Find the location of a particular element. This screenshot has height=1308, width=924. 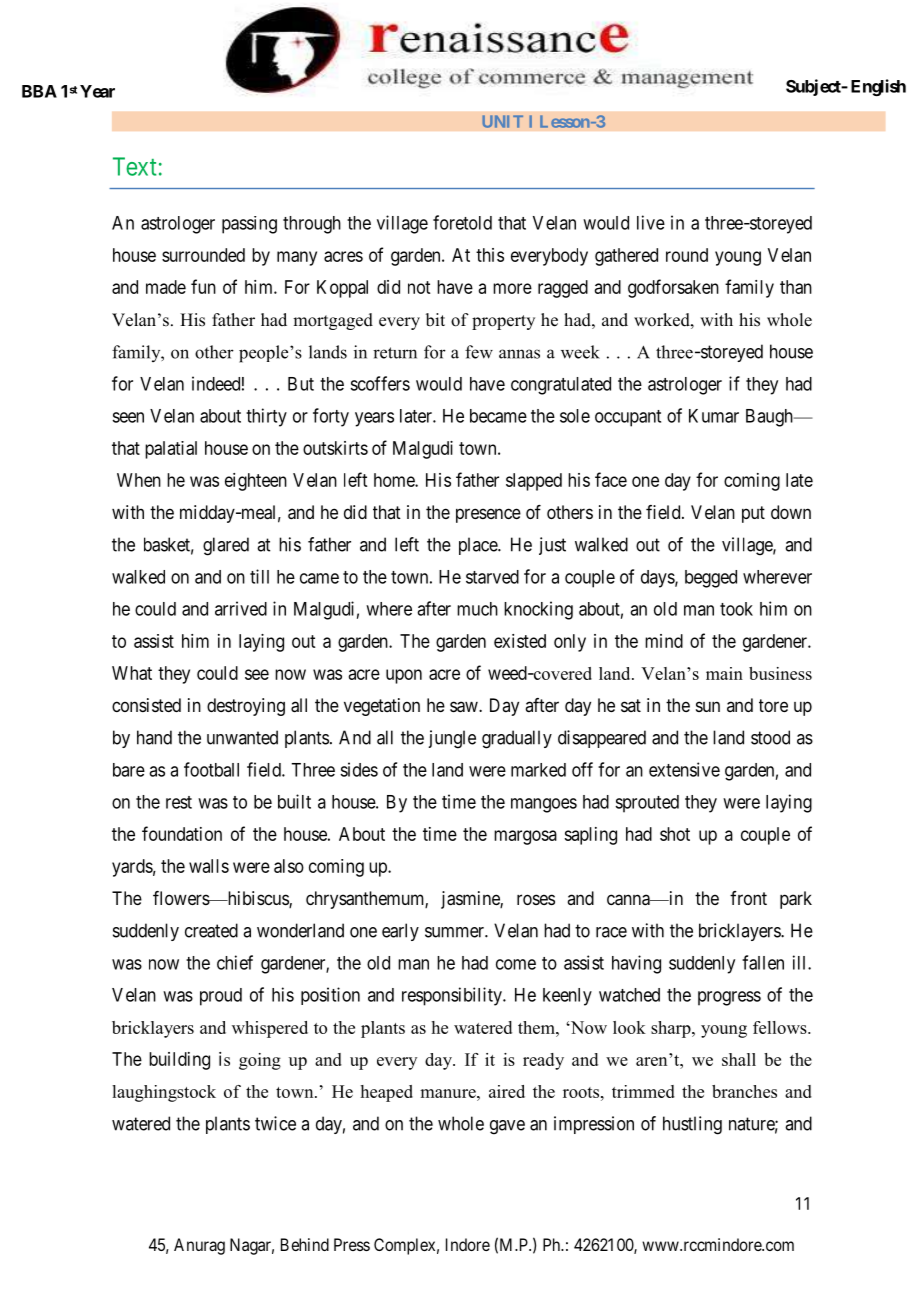

early is located at coordinates (400, 932).
